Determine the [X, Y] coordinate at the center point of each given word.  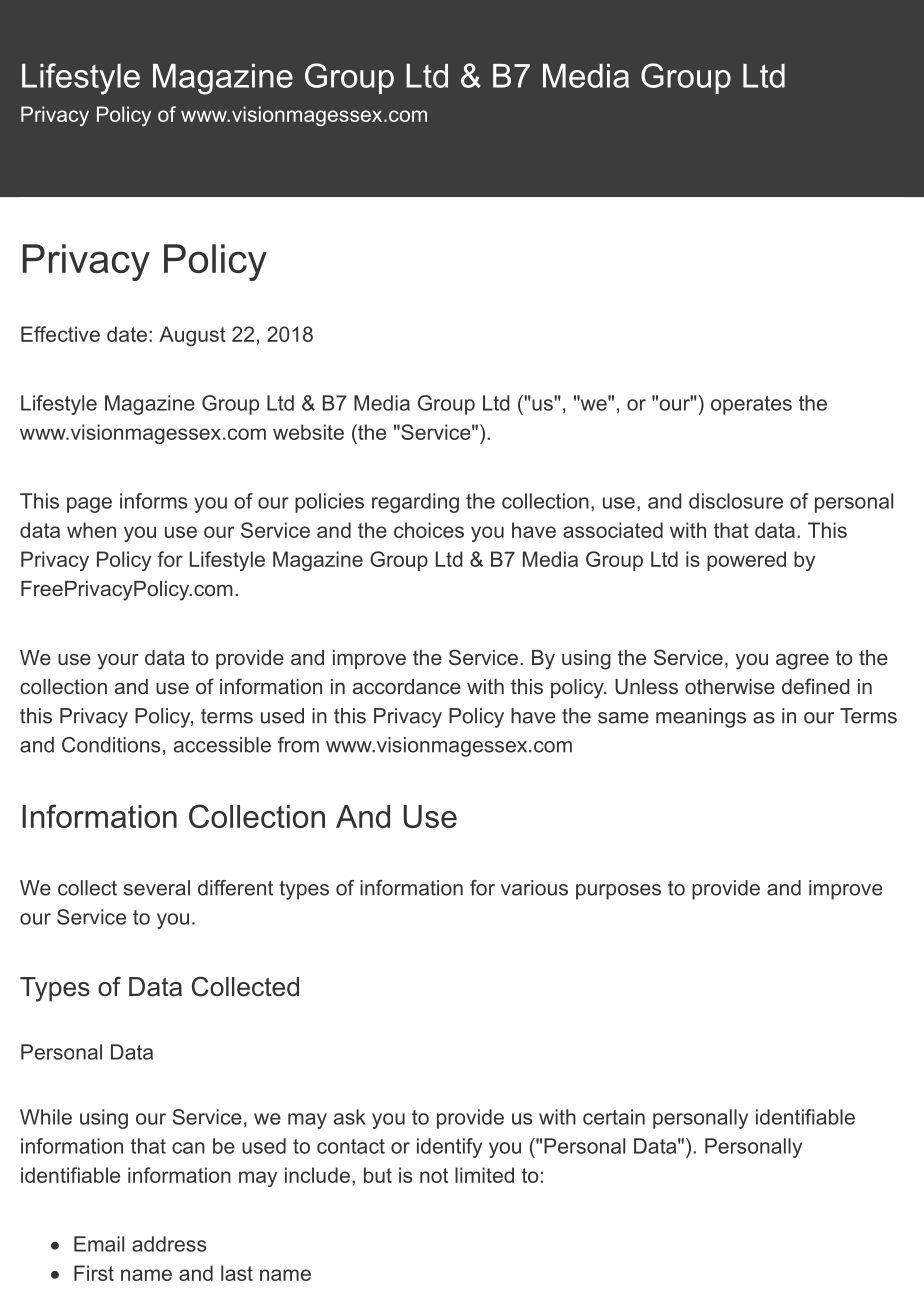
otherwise [730, 686]
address [169, 1244]
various [534, 888]
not [434, 1175]
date [127, 334]
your [118, 662]
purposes [618, 892]
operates [751, 405]
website [308, 432]
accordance [407, 686]
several [157, 888]
